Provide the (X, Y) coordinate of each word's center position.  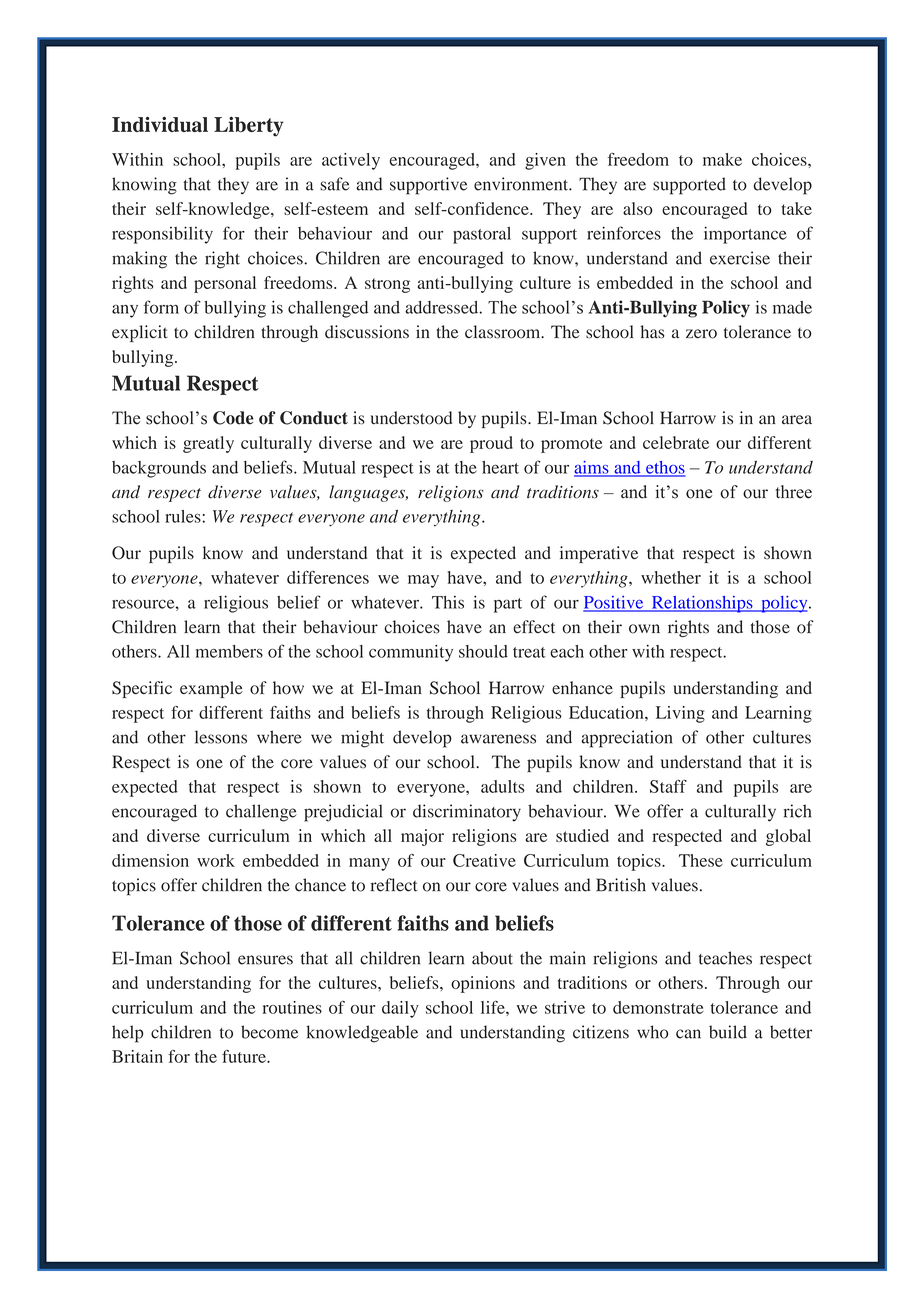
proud (491, 444)
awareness (498, 739)
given (545, 161)
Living (680, 714)
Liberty (249, 127)
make (722, 159)
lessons (221, 737)
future (245, 1056)
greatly (208, 444)
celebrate (676, 442)
